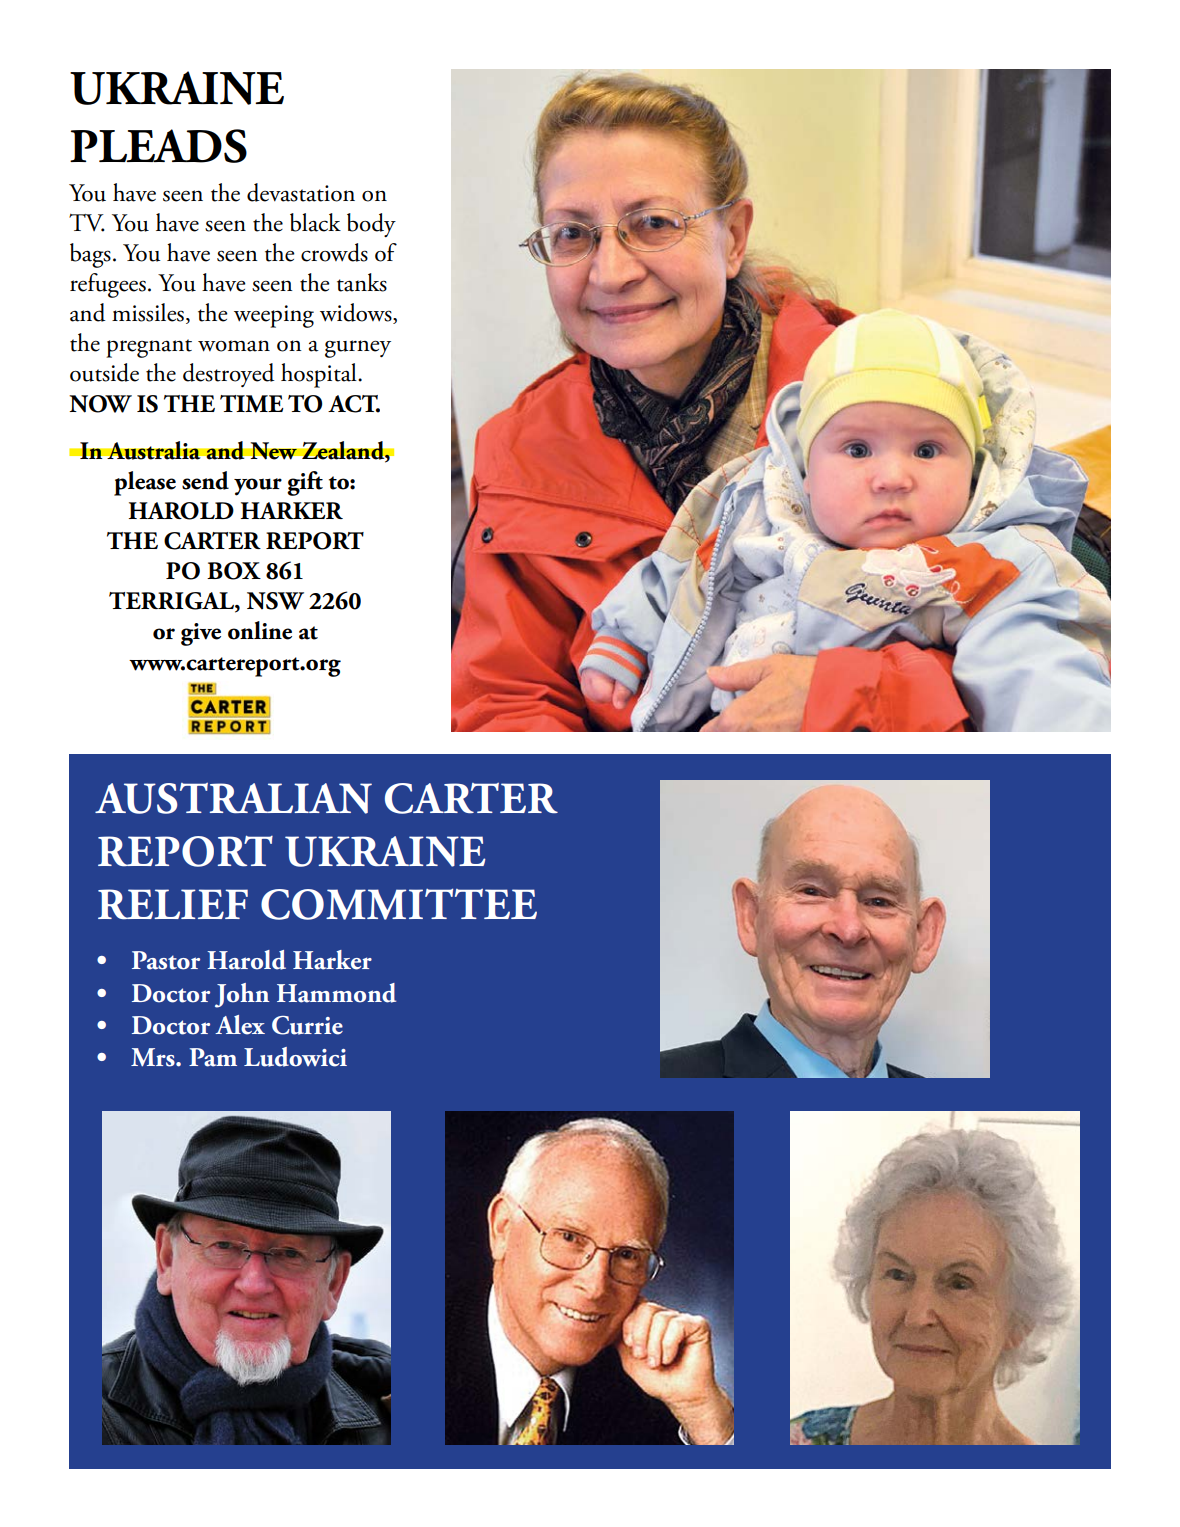 The height and width of the image is (1527, 1180). Describe the element at coordinates (371, 225) in the image. I see `body` at that location.
